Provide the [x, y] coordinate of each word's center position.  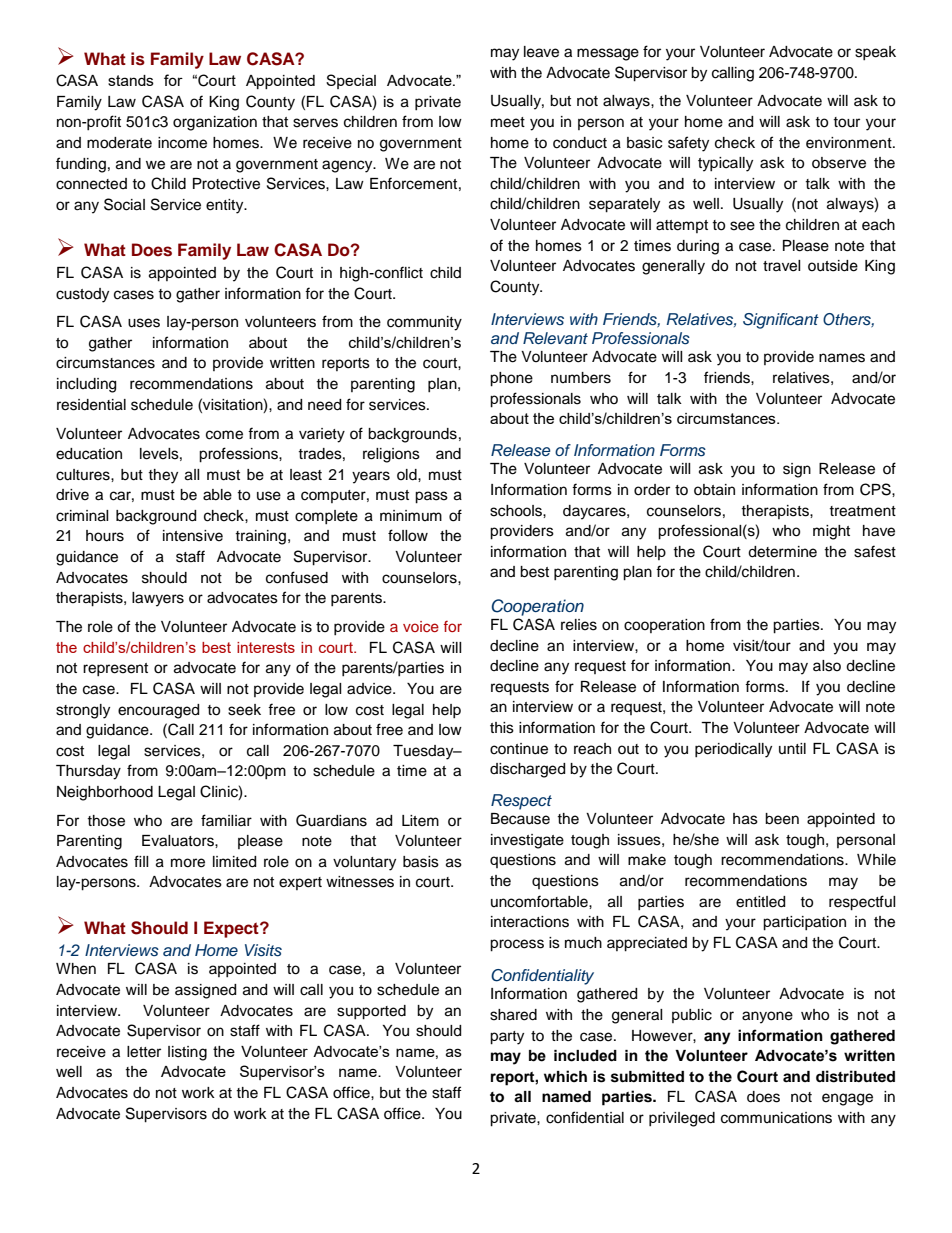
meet [508, 122]
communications [776, 1118]
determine [782, 552]
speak [875, 53]
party [507, 1038]
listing [187, 1053]
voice [421, 626]
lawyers [158, 599]
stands [131, 80]
